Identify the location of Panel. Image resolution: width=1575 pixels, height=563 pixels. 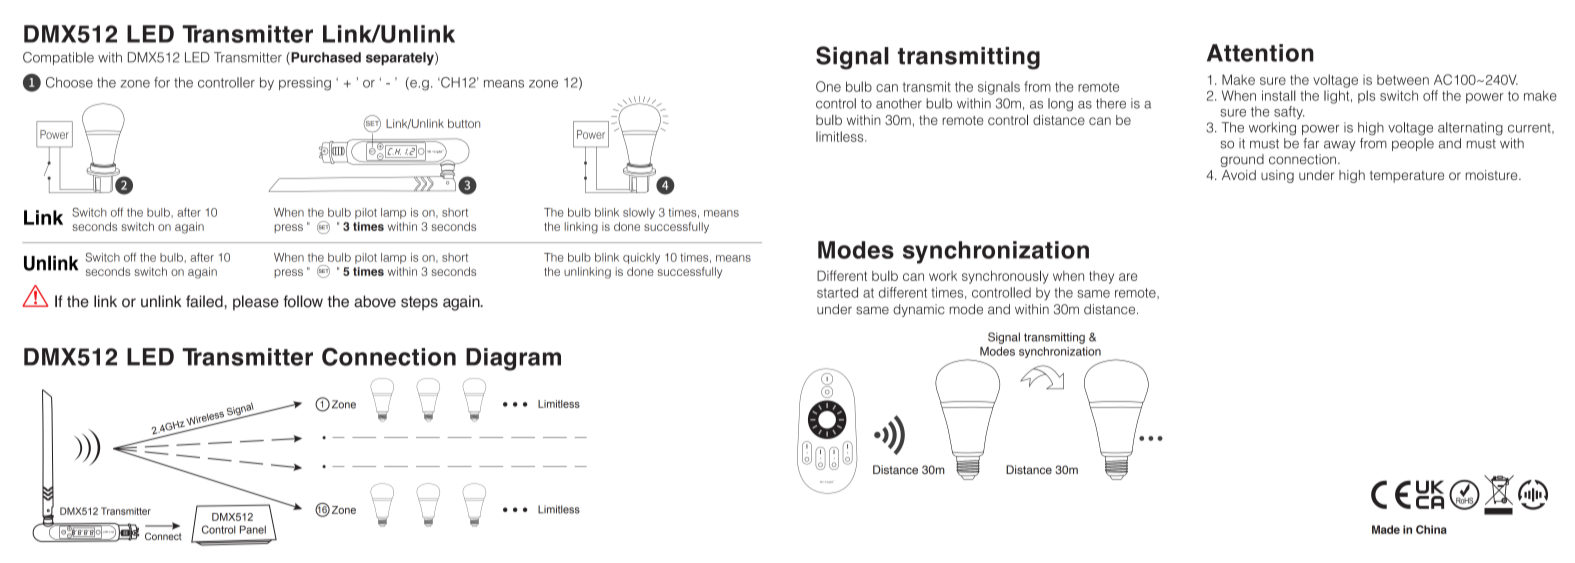
(253, 529).
